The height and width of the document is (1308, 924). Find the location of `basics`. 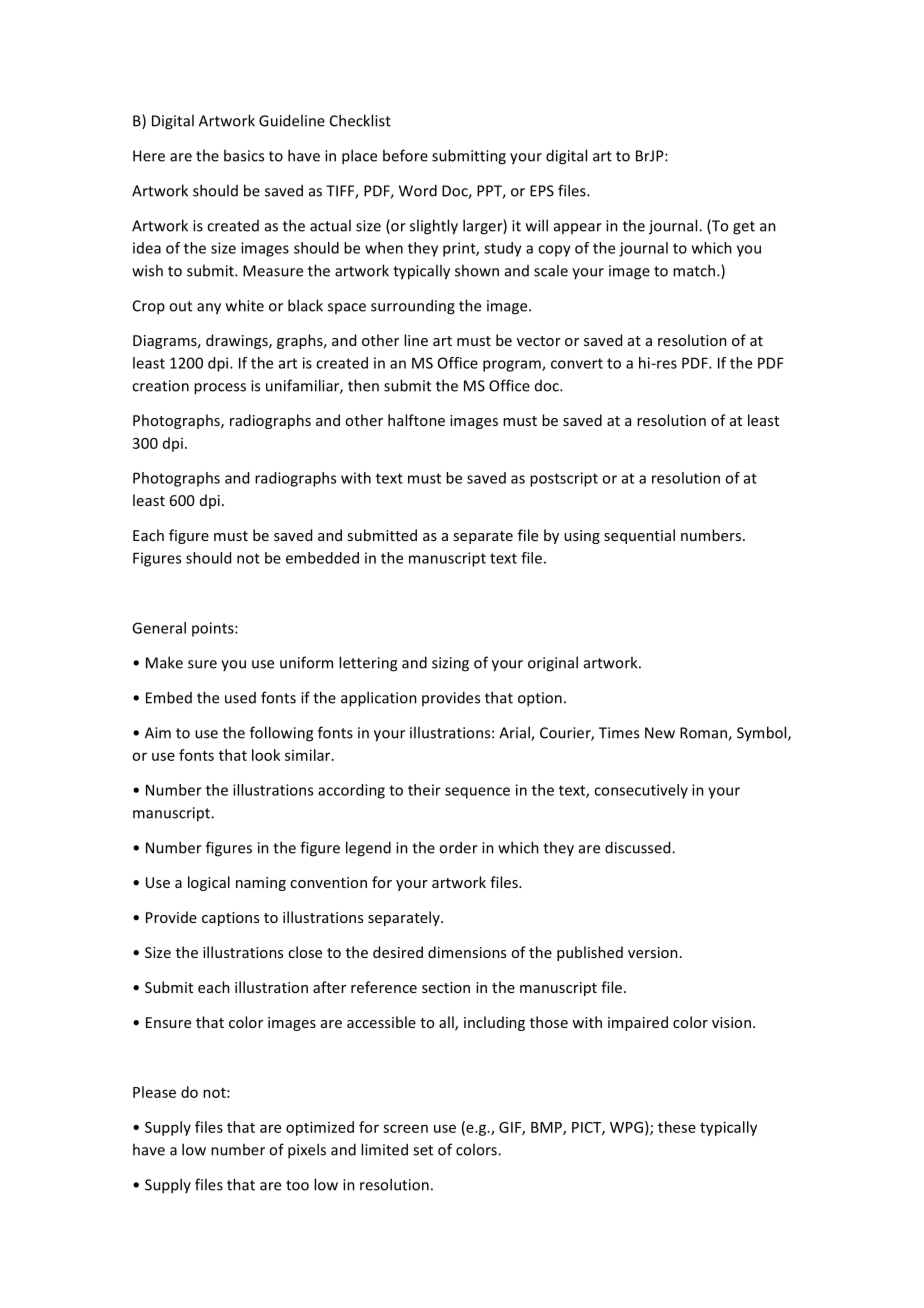

basics is located at coordinates (244, 155).
